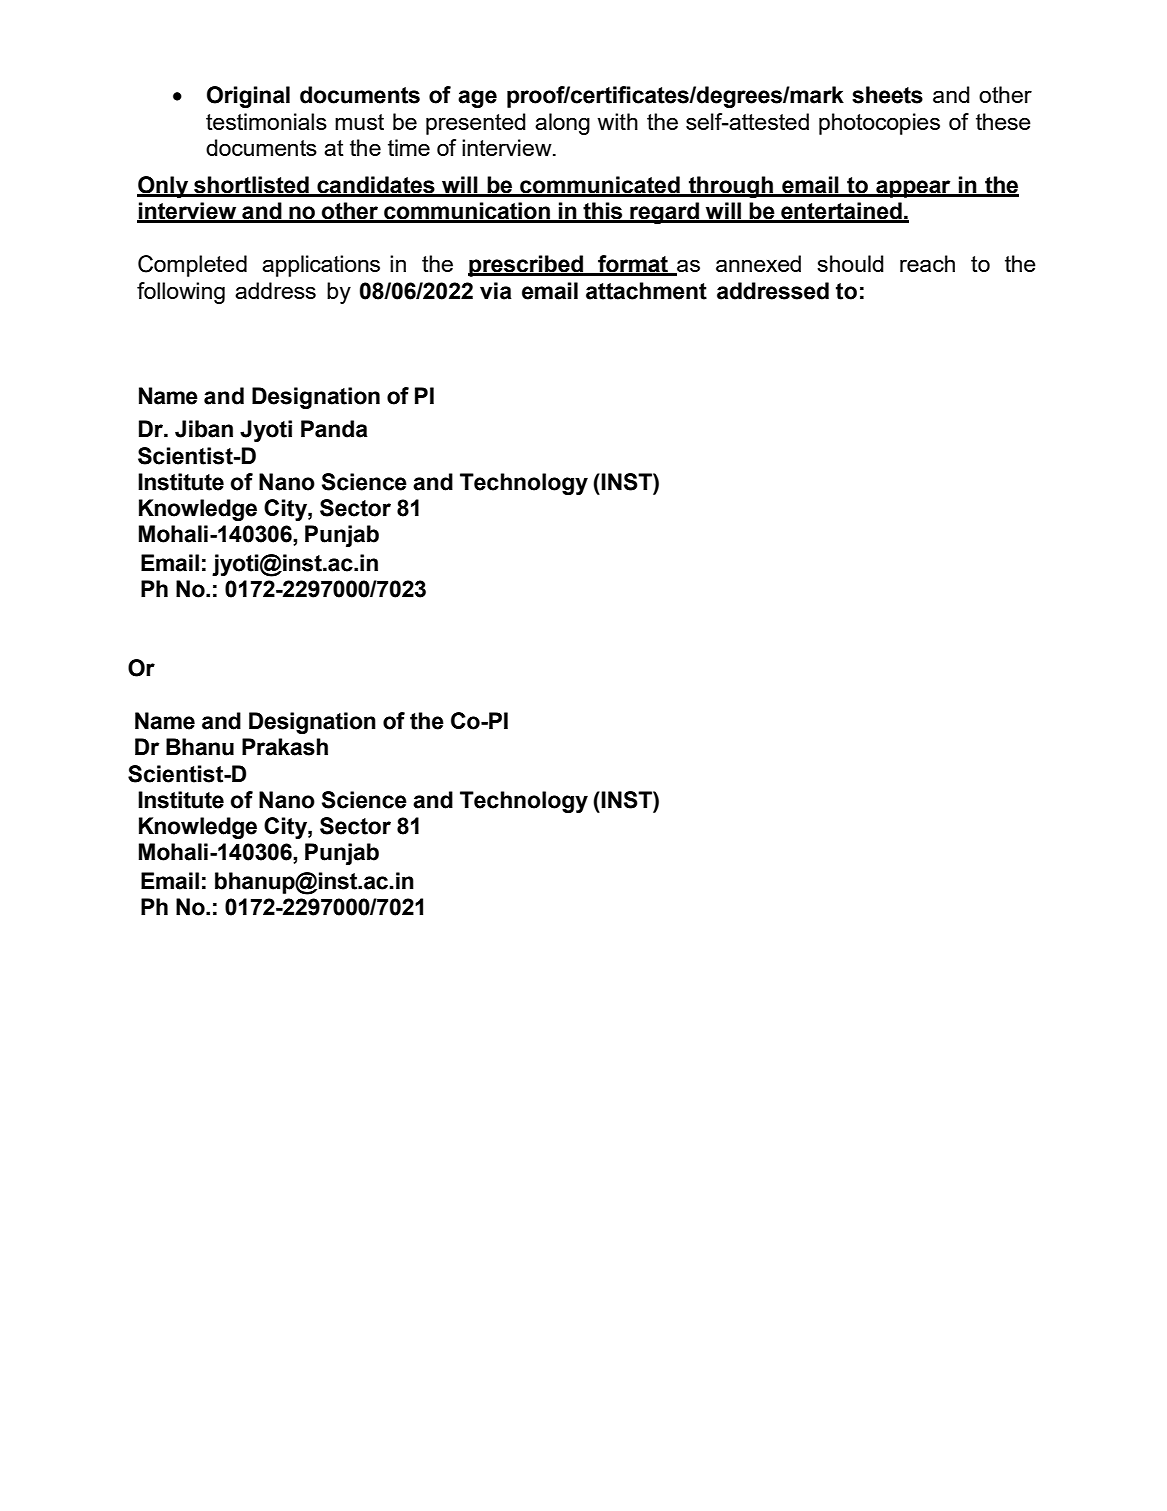 Image resolution: width=1167 pixels, height=1511 pixels. What do you see at coordinates (496, 291) in the page?
I see `via` at bounding box center [496, 291].
